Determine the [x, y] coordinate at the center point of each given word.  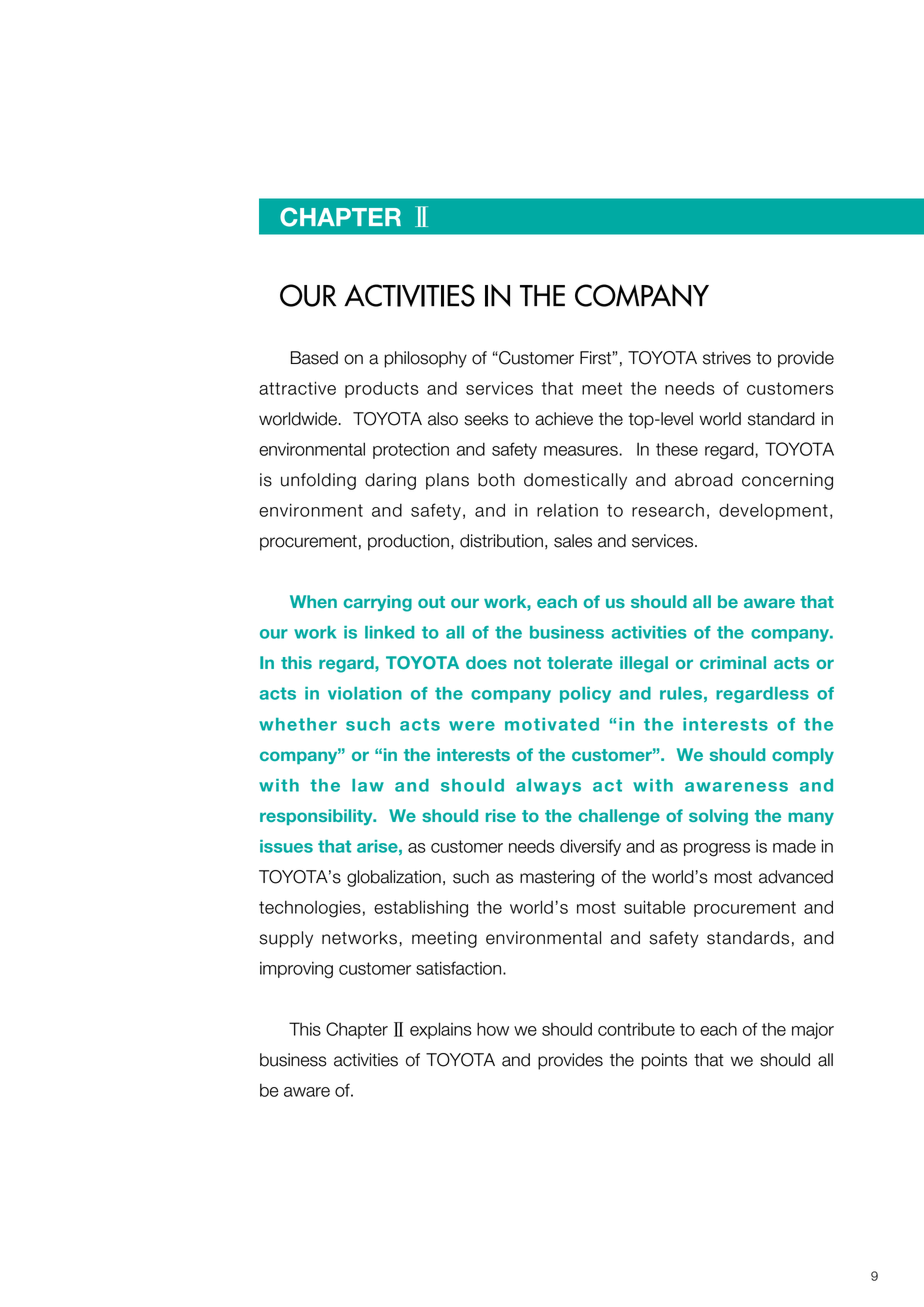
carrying [377, 603]
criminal [733, 662]
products [382, 389]
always [548, 787]
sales [573, 541]
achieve [564, 419]
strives [727, 358]
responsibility [317, 817]
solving [718, 817]
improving [296, 970]
